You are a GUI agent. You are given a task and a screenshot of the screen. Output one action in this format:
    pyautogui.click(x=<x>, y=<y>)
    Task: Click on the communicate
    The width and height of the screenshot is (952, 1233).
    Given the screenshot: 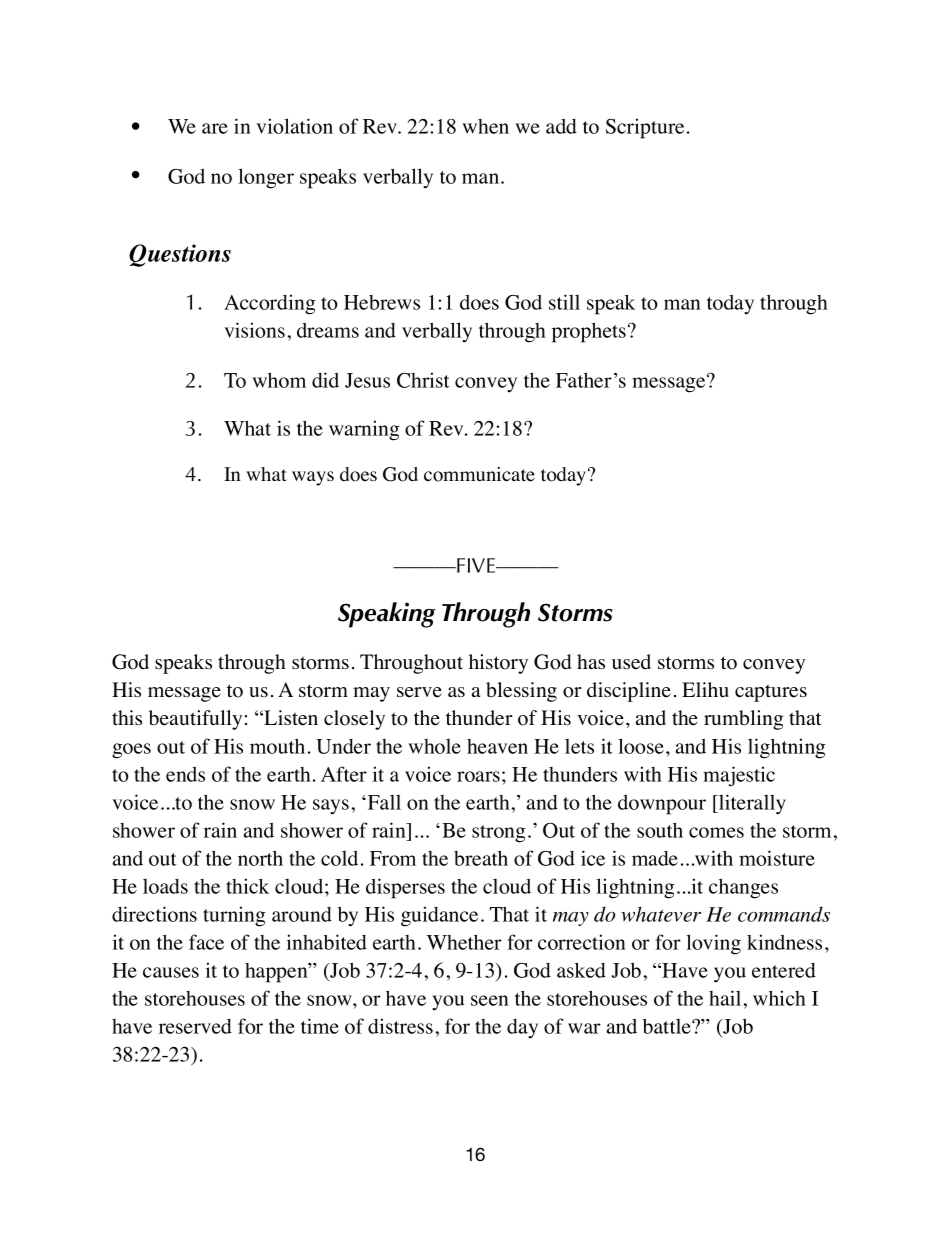 What is the action you would take?
    pyautogui.click(x=479, y=474)
